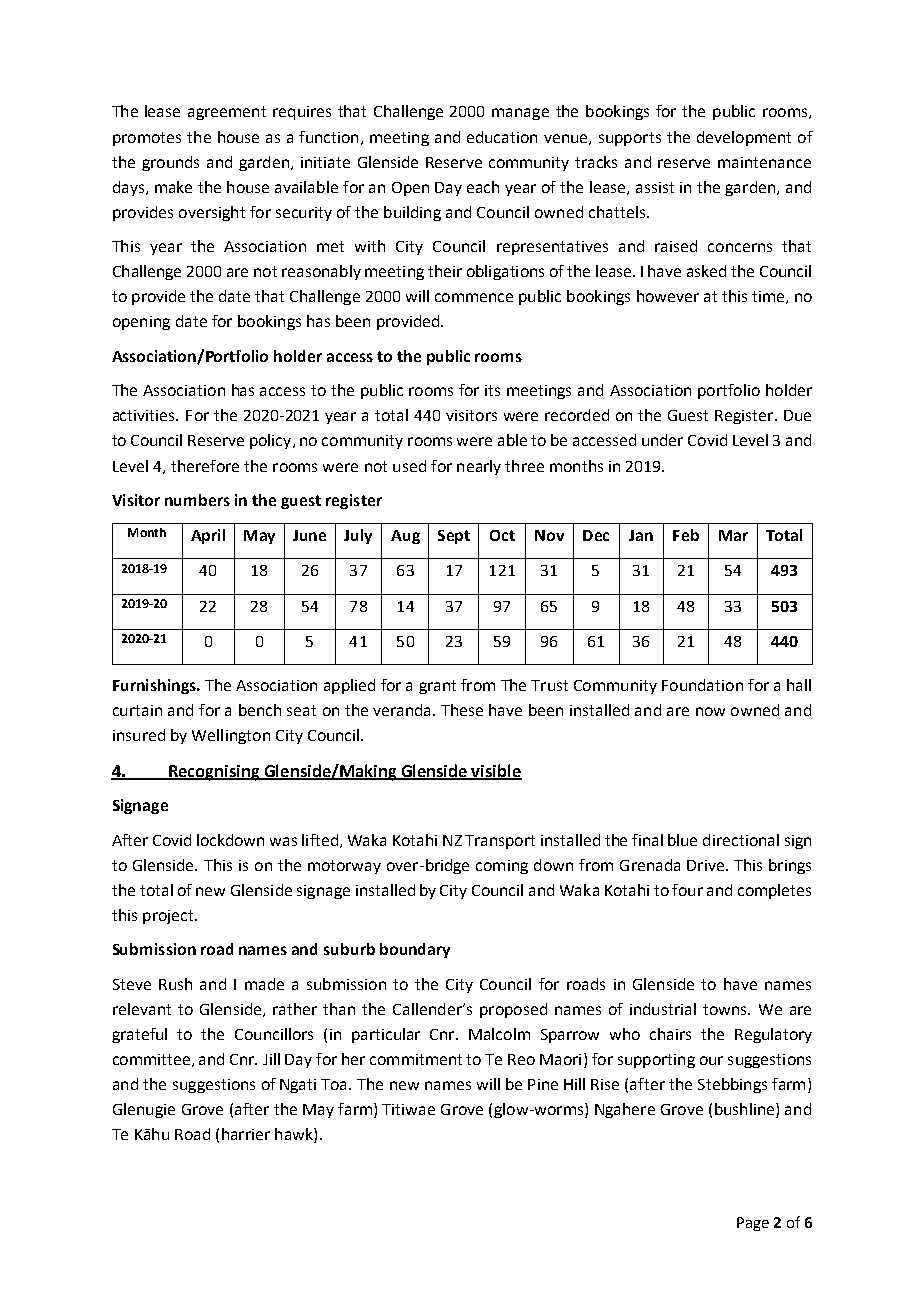  Describe the element at coordinates (246, 1134) in the page. I see `harrier` at that location.
